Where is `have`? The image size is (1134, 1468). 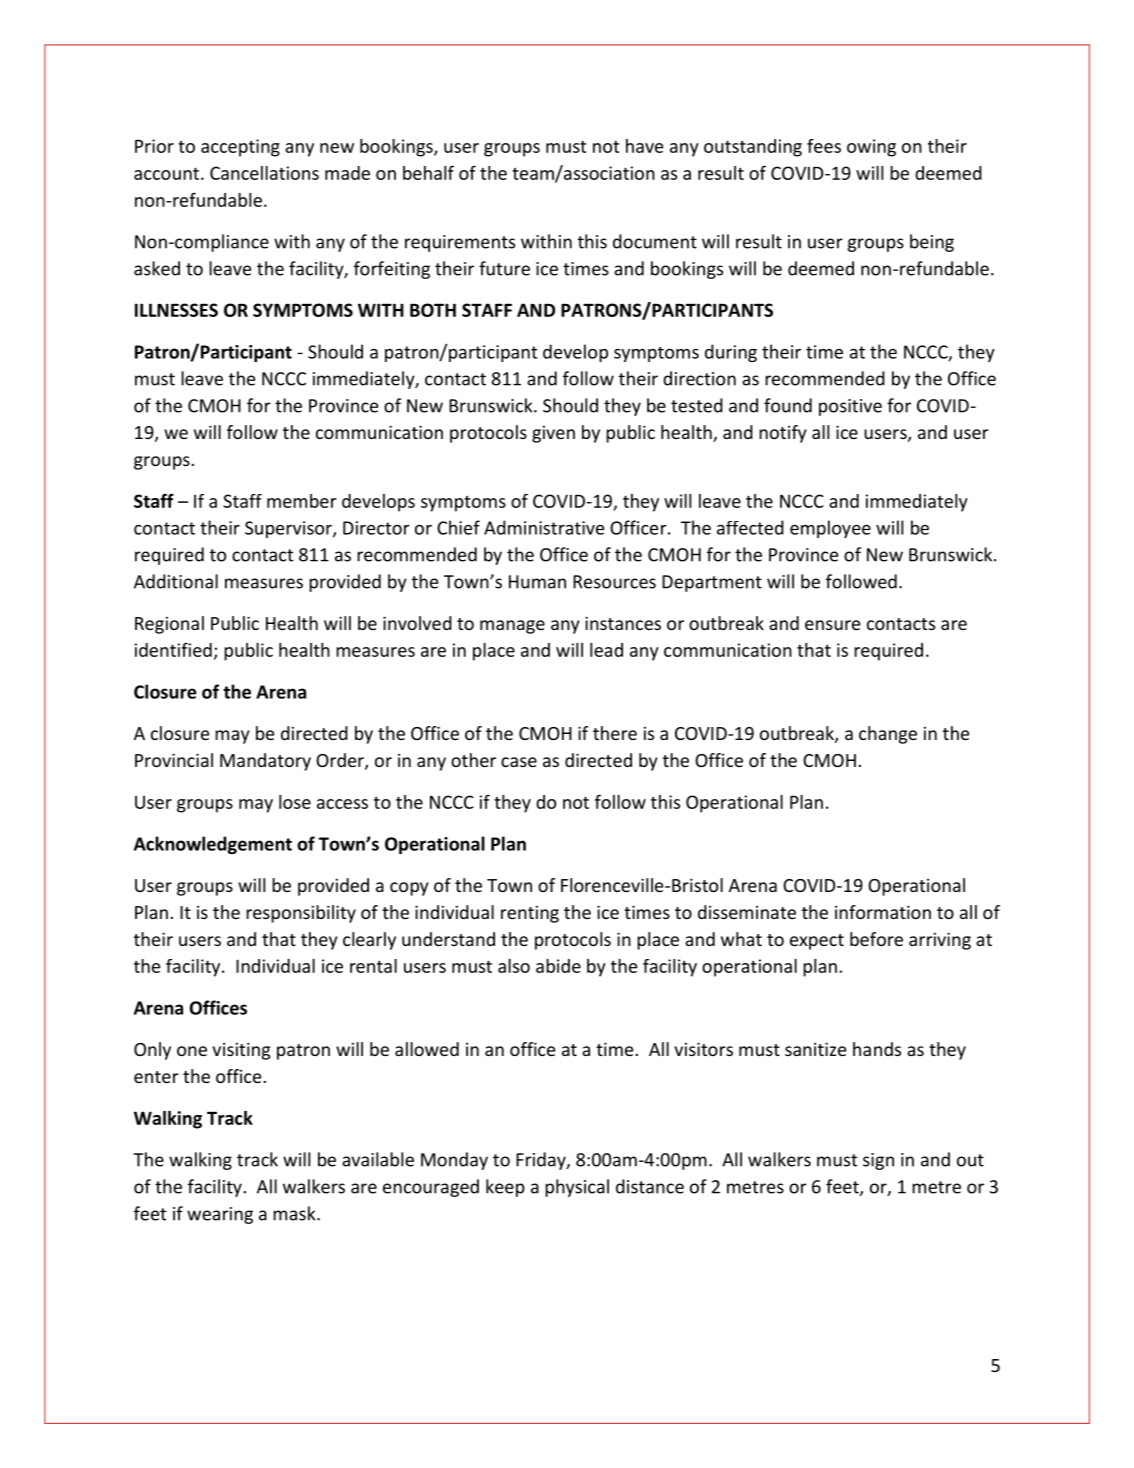 have is located at coordinates (644, 146).
